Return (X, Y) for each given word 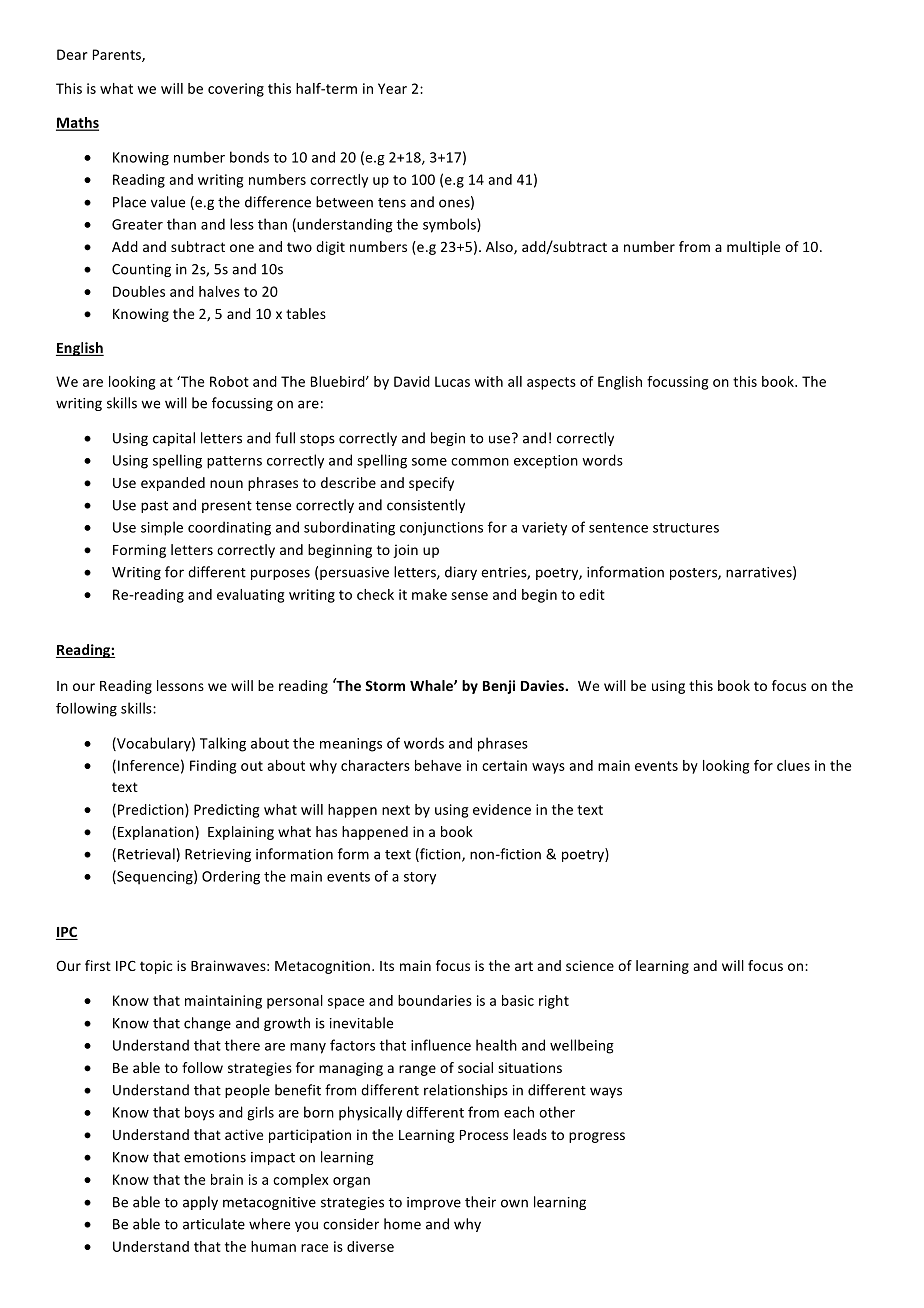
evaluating (250, 596)
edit (592, 594)
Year (392, 88)
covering (236, 90)
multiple (753, 248)
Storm (385, 685)
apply (200, 1203)
